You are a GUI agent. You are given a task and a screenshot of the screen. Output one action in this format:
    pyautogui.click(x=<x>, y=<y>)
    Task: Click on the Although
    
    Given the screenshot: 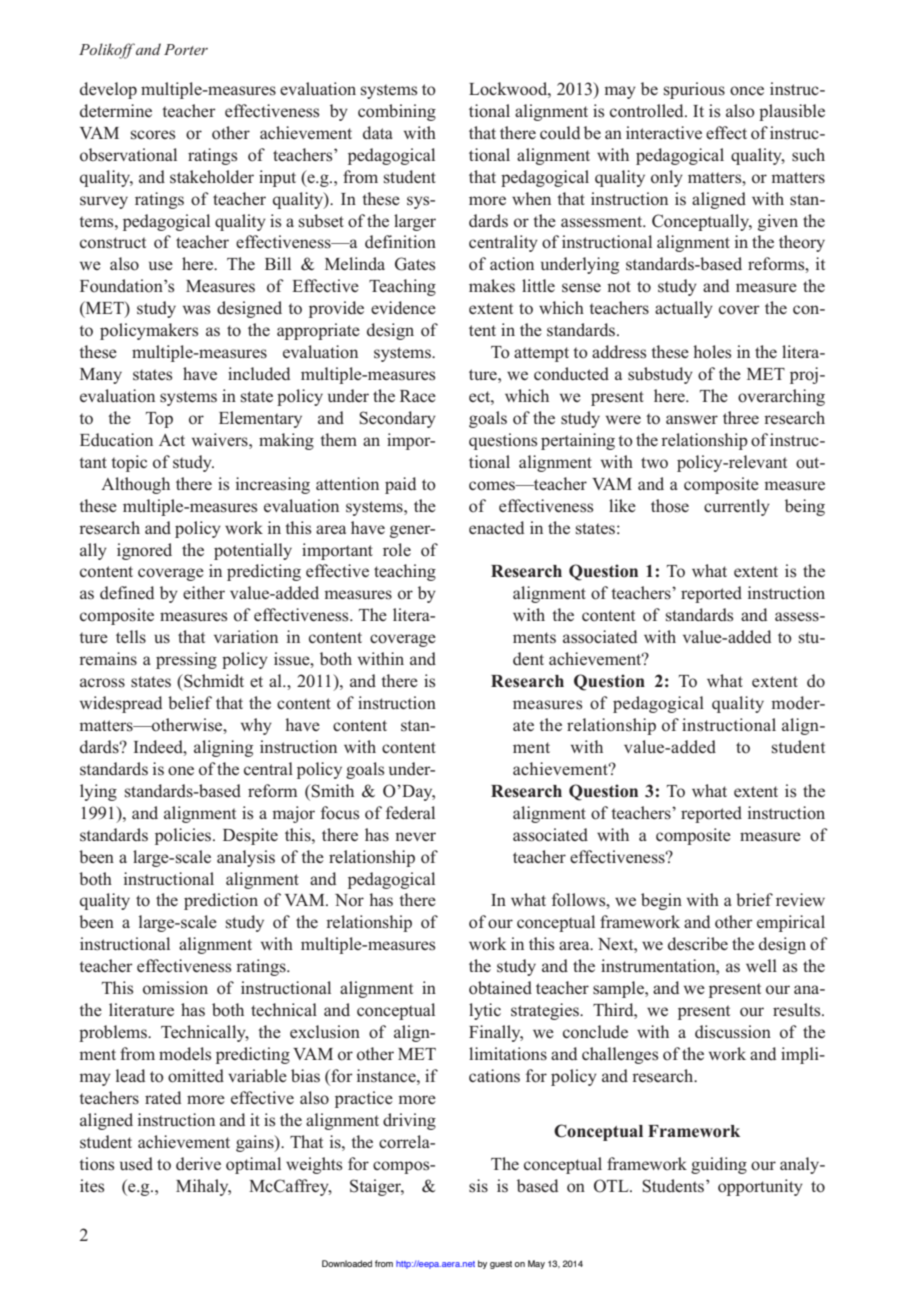 What is the action you would take?
    pyautogui.click(x=135, y=485)
